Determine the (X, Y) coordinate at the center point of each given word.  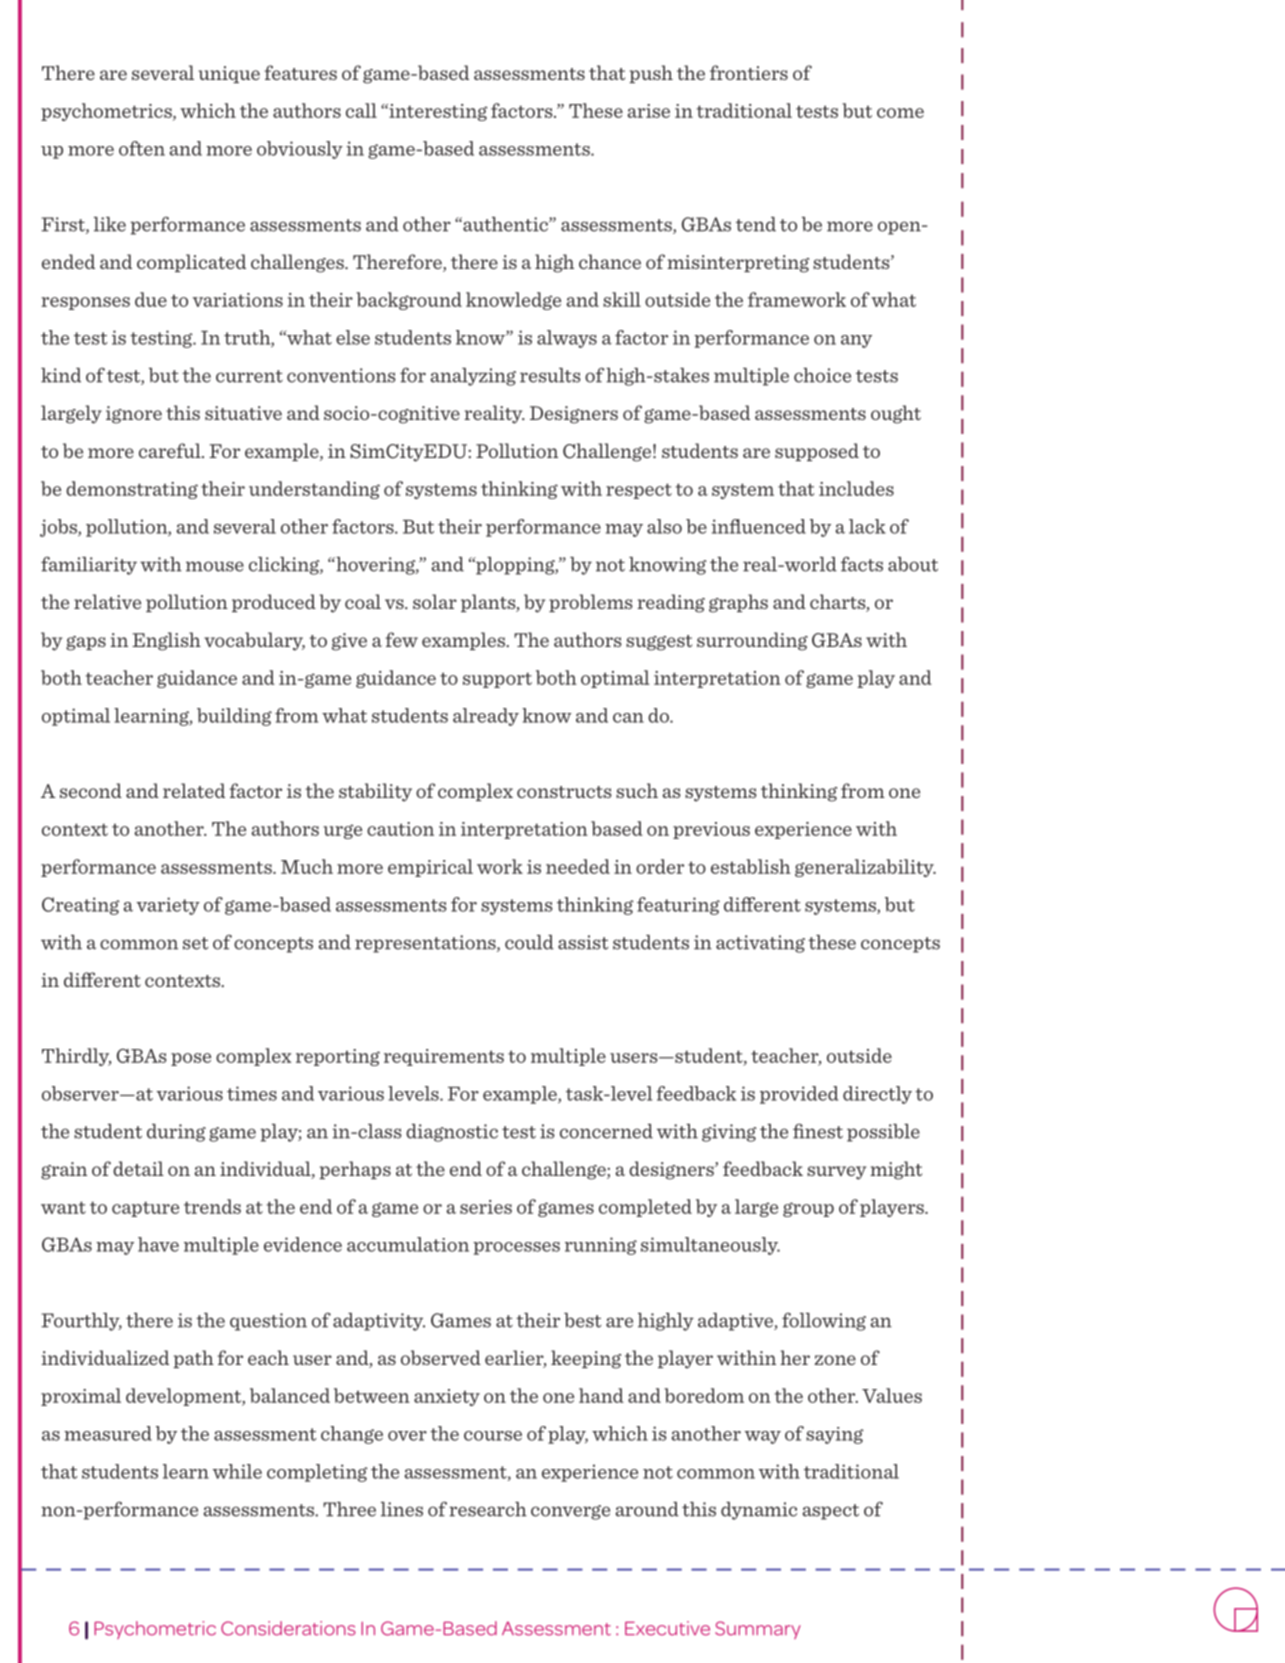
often (142, 148)
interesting (437, 112)
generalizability (865, 868)
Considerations (288, 1628)
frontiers (749, 72)
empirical (430, 868)
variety (168, 906)
